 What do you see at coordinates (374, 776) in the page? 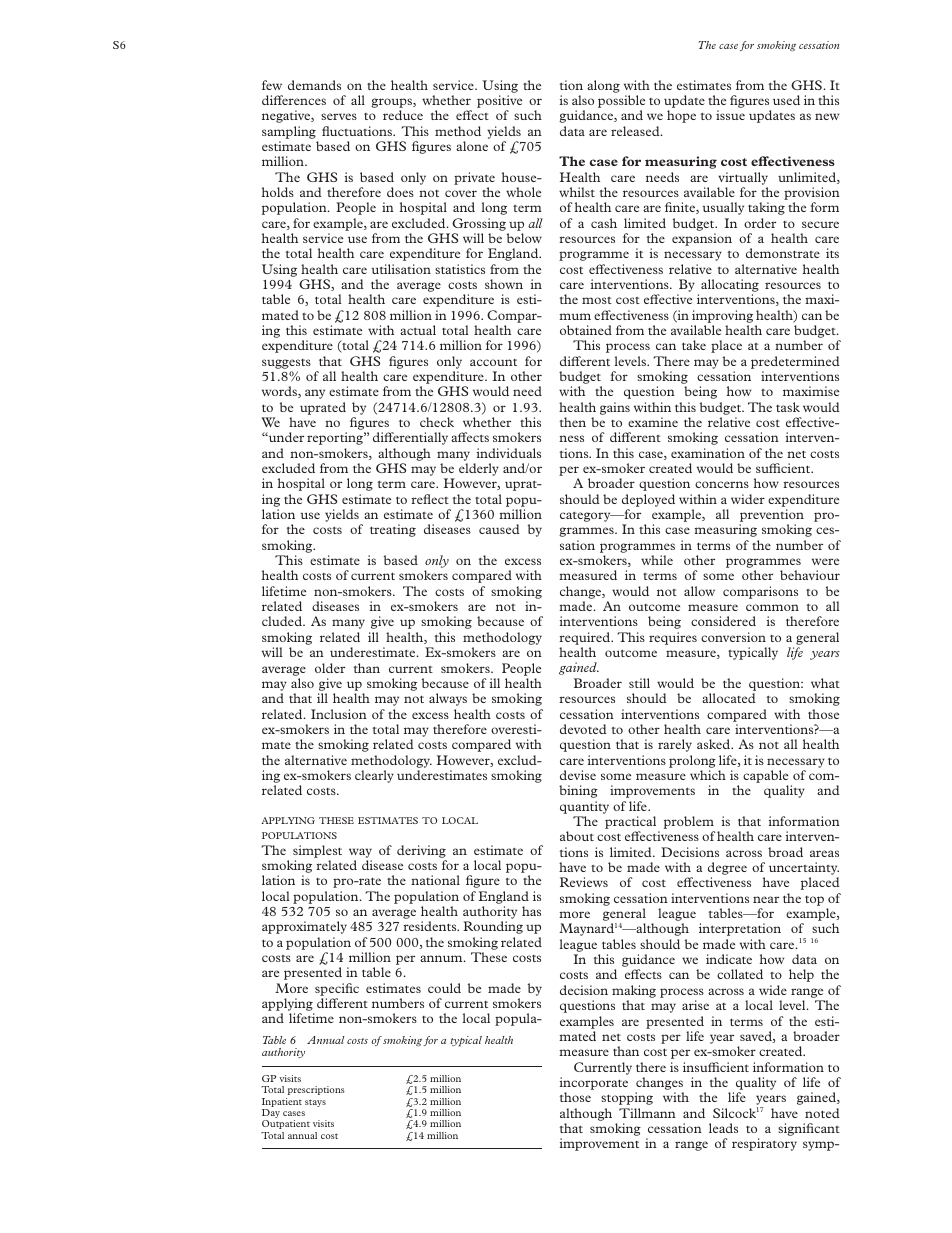
I see `clearly` at bounding box center [374, 776].
